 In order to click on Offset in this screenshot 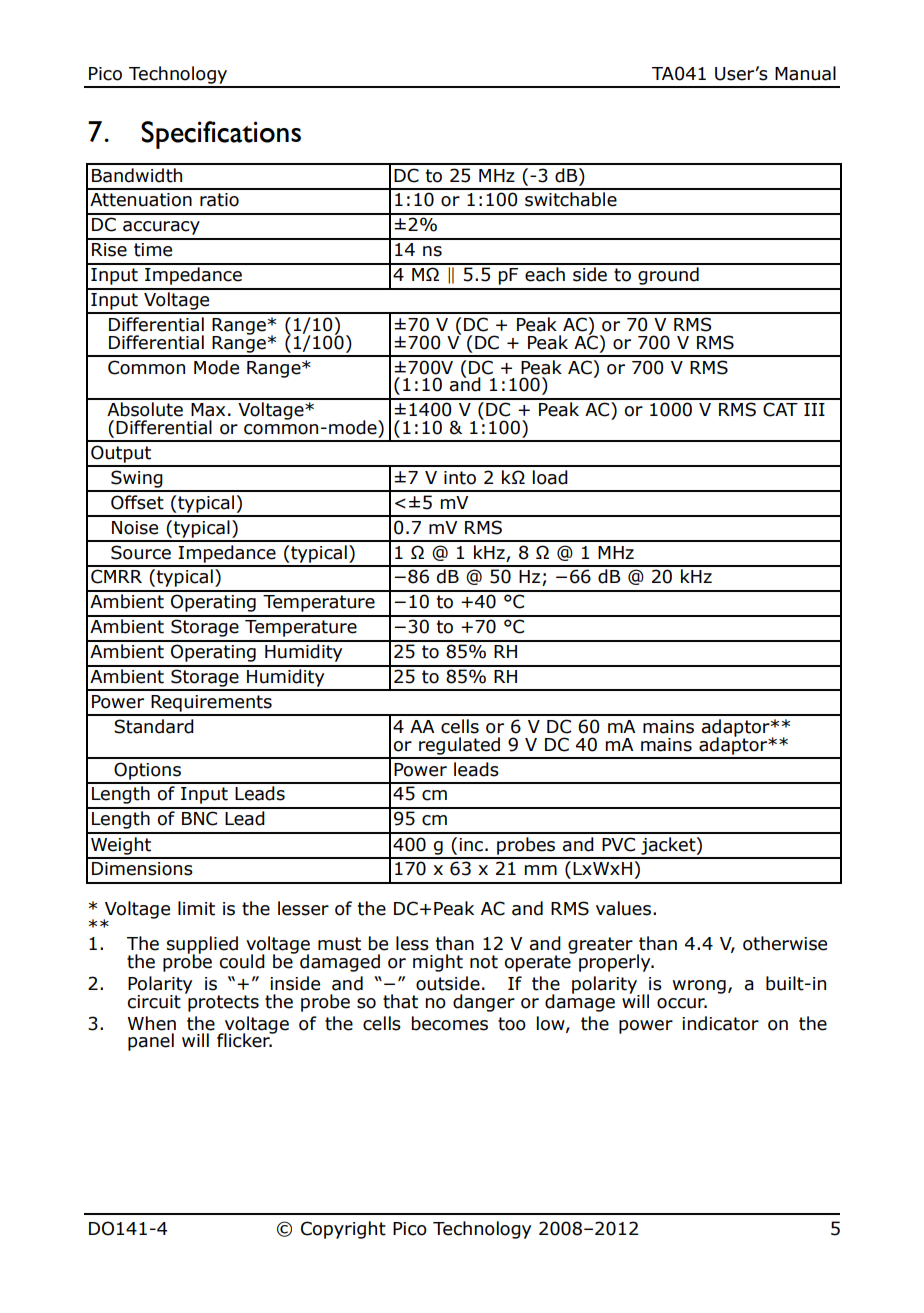, I will do `click(137, 502)`.
